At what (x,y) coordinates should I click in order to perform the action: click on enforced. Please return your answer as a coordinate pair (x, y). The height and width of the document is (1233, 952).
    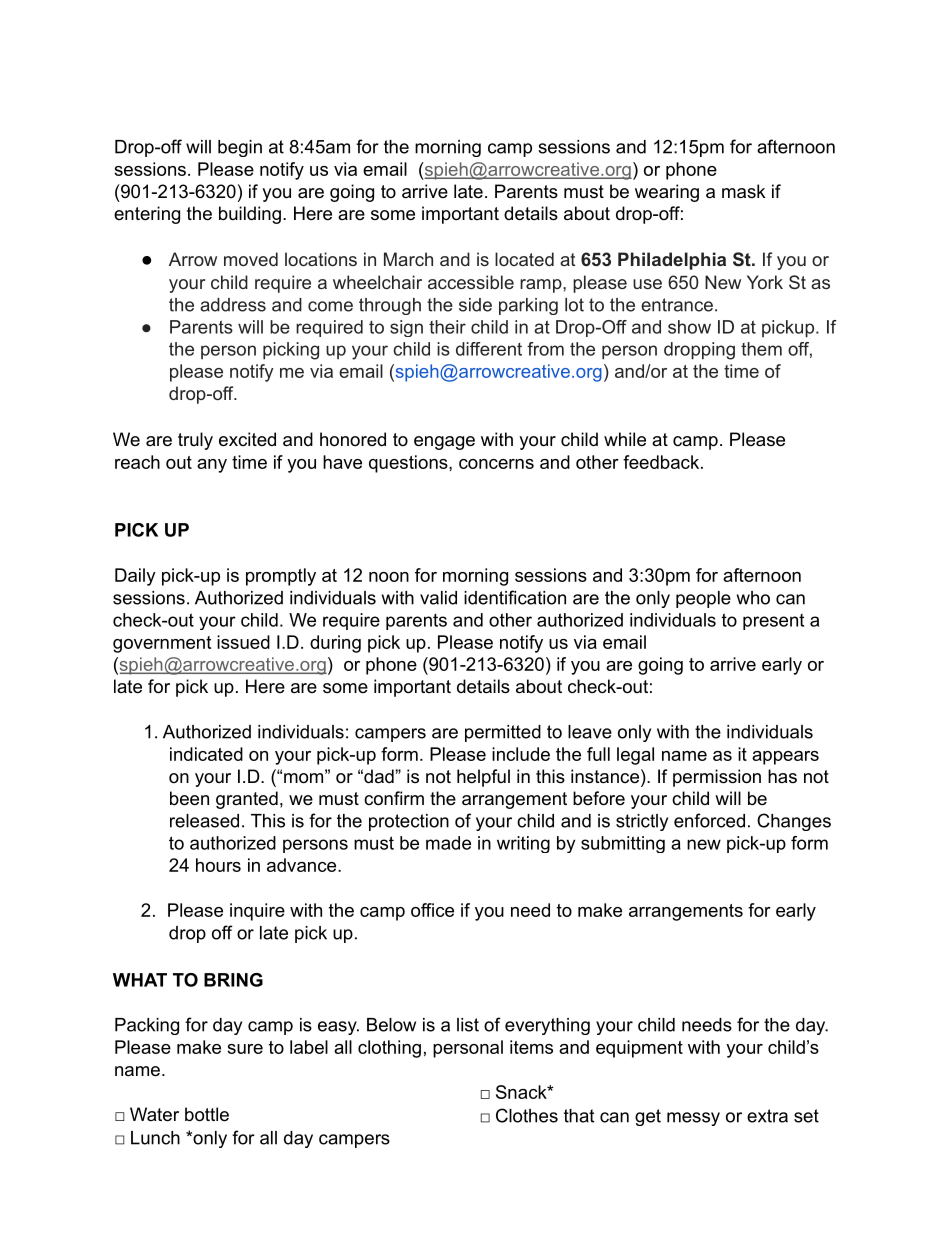
    Looking at the image, I should click on (709, 820).
